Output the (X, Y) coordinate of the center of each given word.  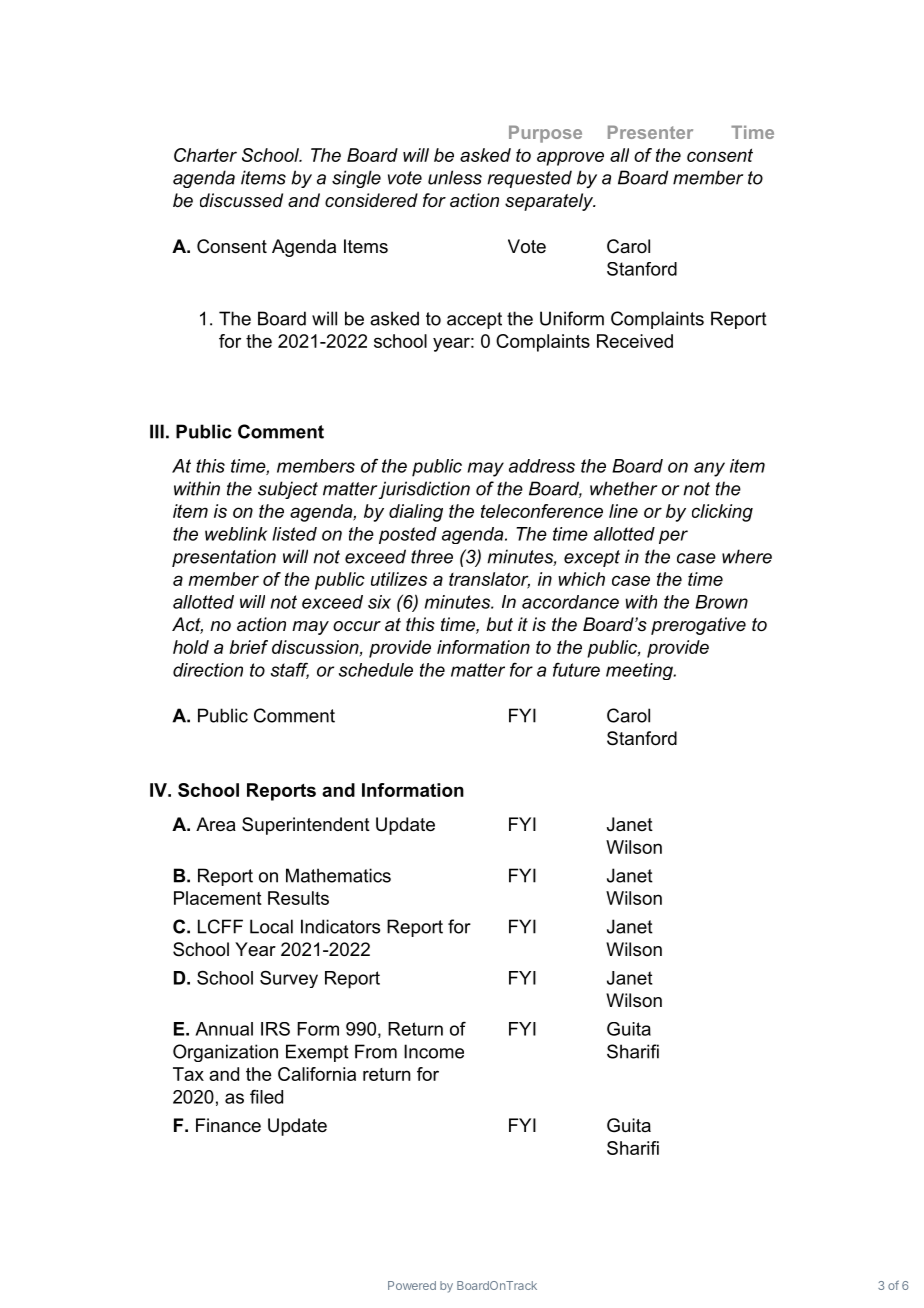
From (376, 1051)
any (709, 469)
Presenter (650, 132)
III (157, 431)
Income (434, 1051)
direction (208, 670)
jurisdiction (424, 490)
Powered (412, 1285)
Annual (224, 1029)
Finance (228, 1125)
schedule (376, 670)
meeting (640, 671)
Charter (205, 155)
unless (455, 177)
